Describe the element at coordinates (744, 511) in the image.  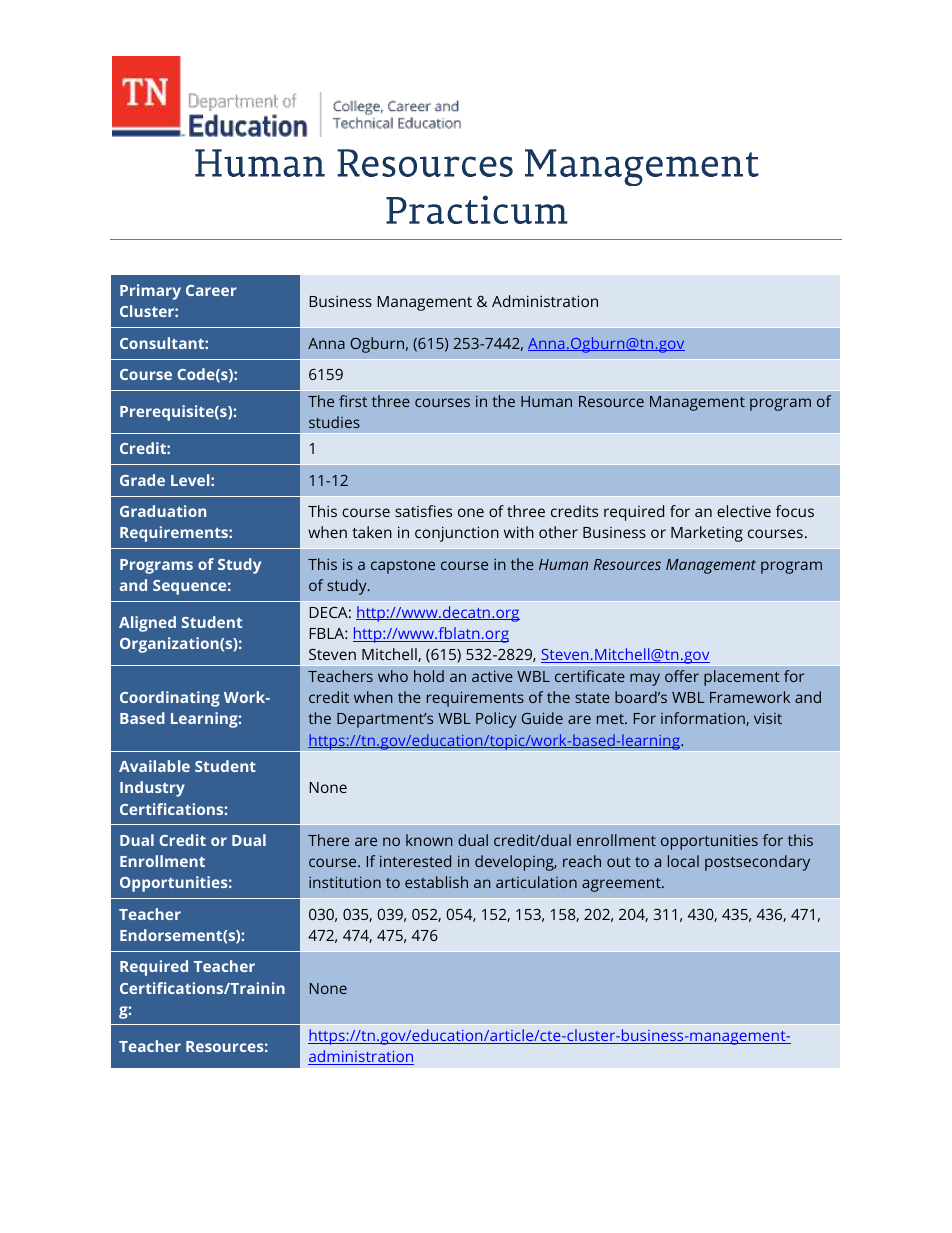
I see `elective` at that location.
